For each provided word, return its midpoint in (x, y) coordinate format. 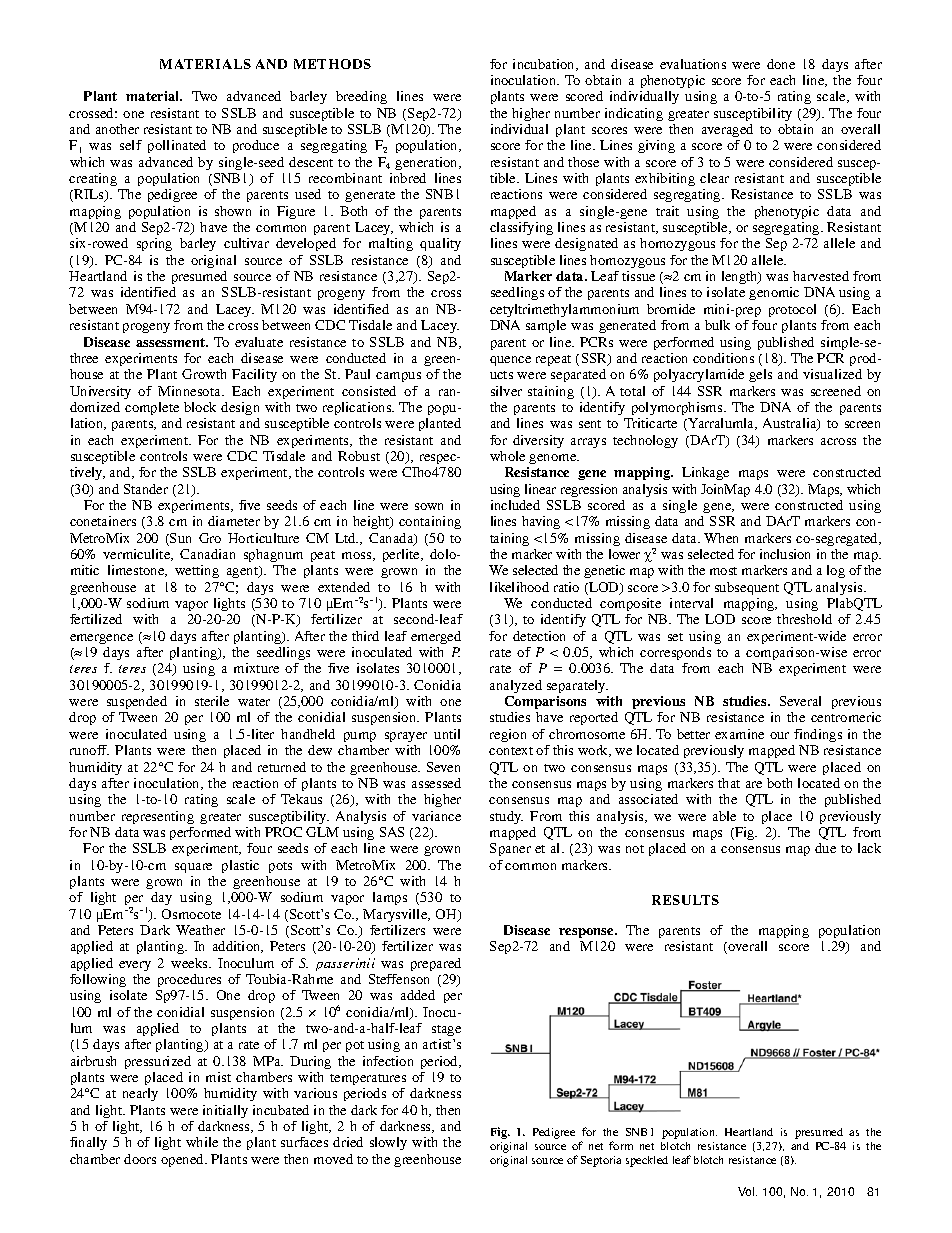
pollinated (177, 146)
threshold (804, 619)
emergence (101, 639)
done (781, 64)
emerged (436, 637)
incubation (545, 65)
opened (183, 1160)
